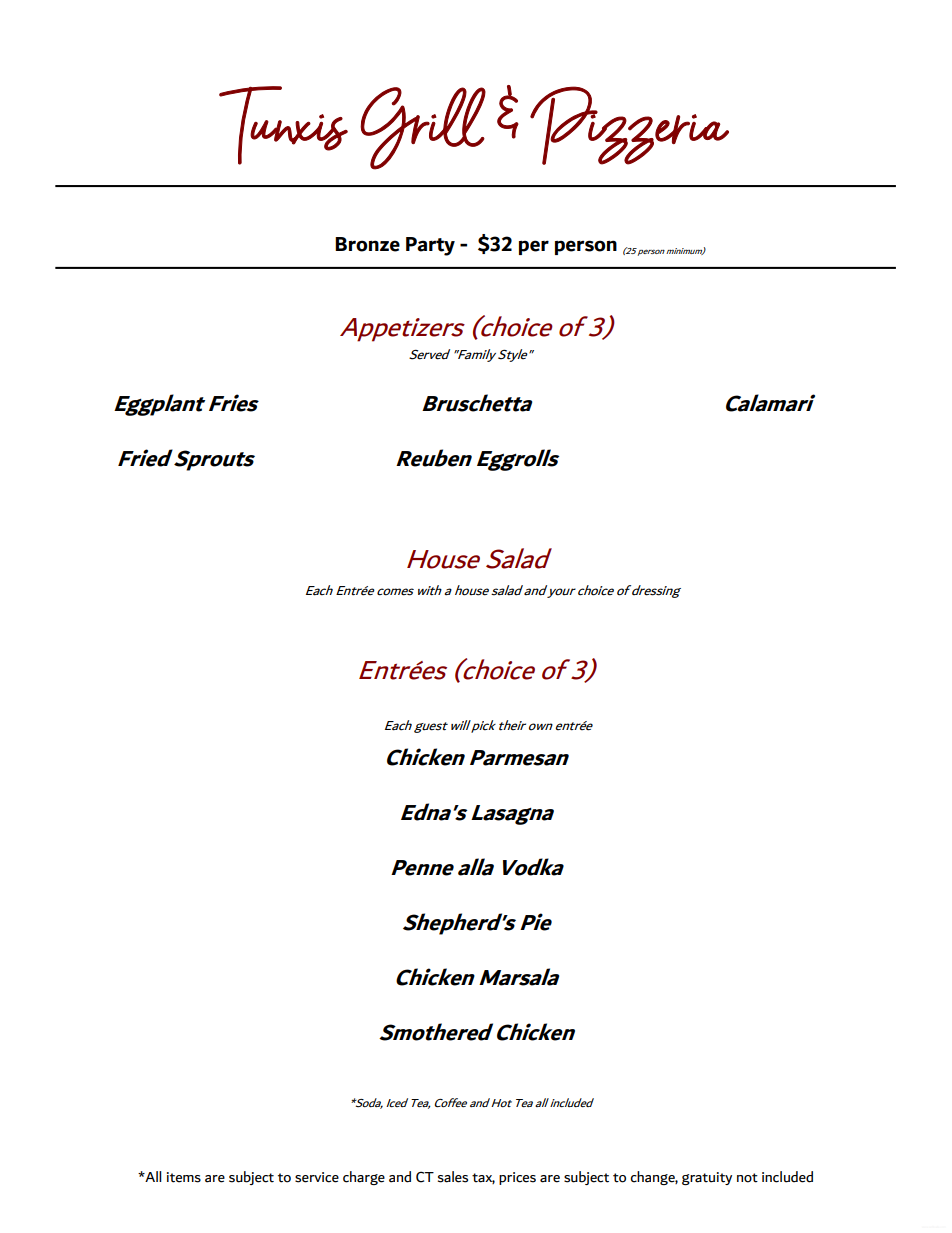  What do you see at coordinates (629, 125) in the page?
I see `Pizzeria` at bounding box center [629, 125].
